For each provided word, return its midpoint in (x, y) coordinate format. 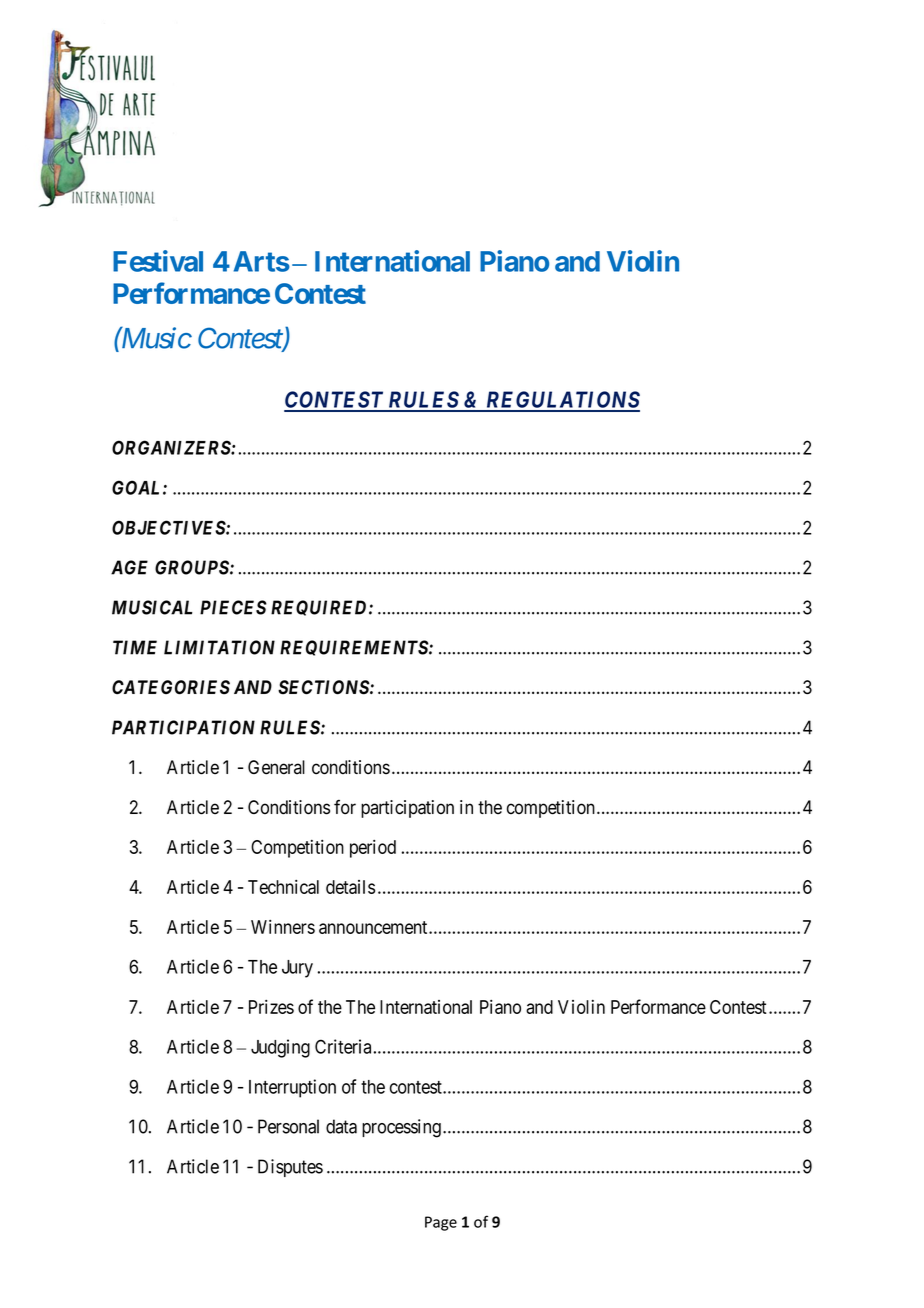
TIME (135, 647)
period (373, 849)
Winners (283, 927)
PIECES (233, 607)
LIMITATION (219, 647)
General (276, 767)
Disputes (290, 1168)
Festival (158, 261)
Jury (297, 969)
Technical (283, 887)
